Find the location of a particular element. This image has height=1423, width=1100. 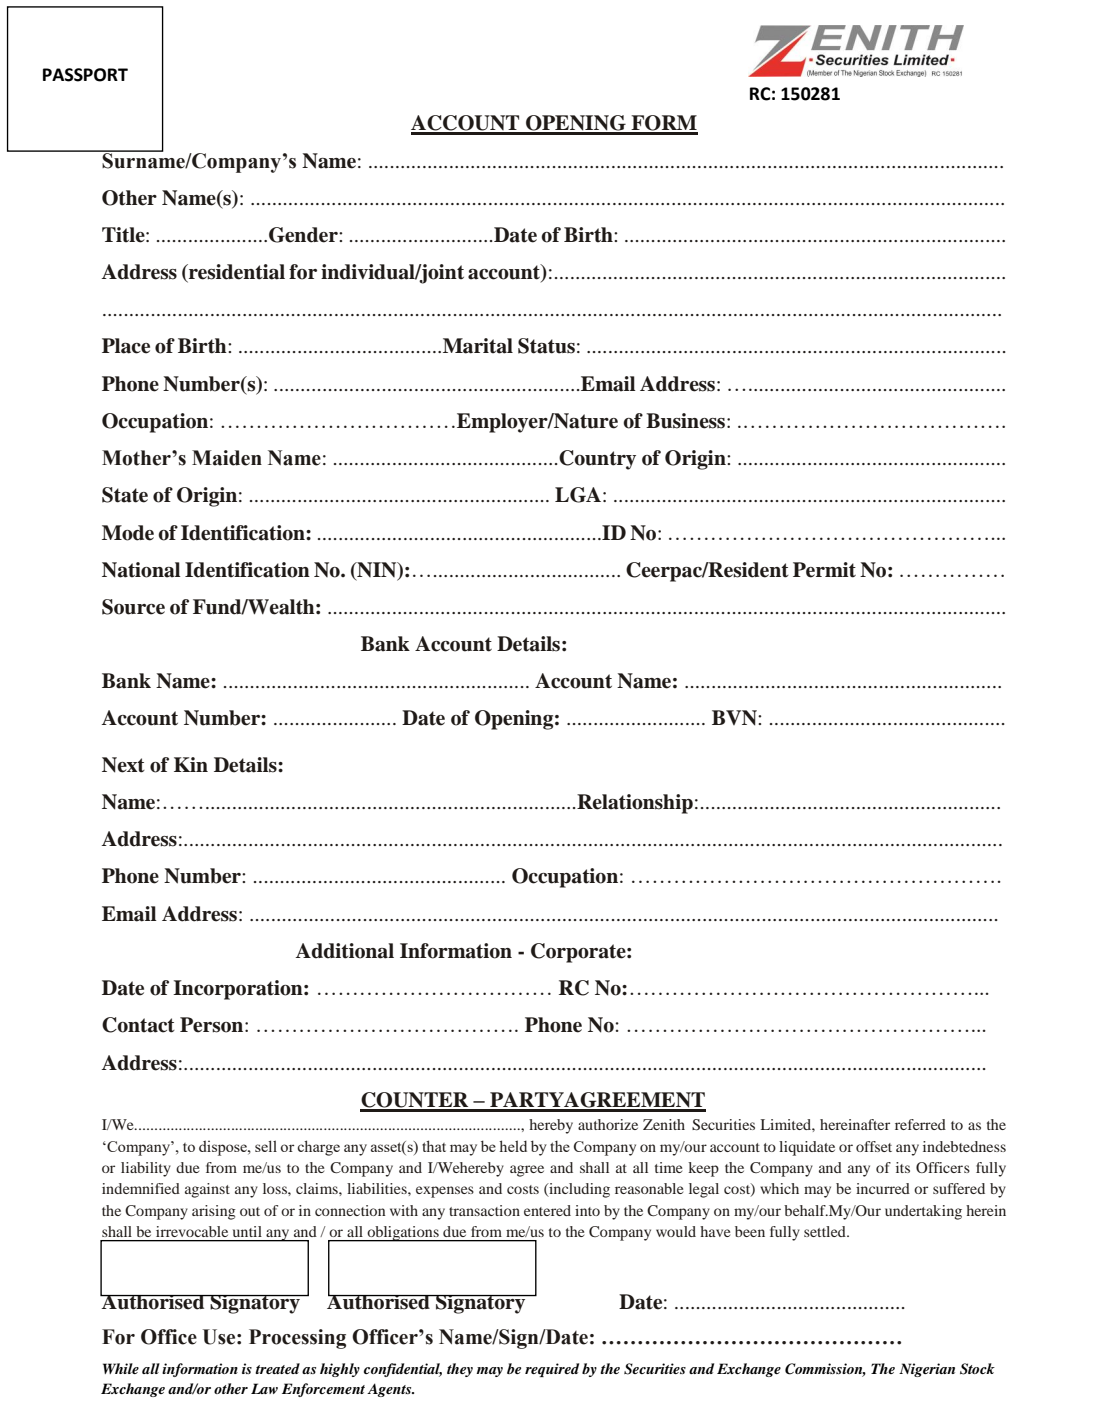

referred is located at coordinates (920, 1124).
